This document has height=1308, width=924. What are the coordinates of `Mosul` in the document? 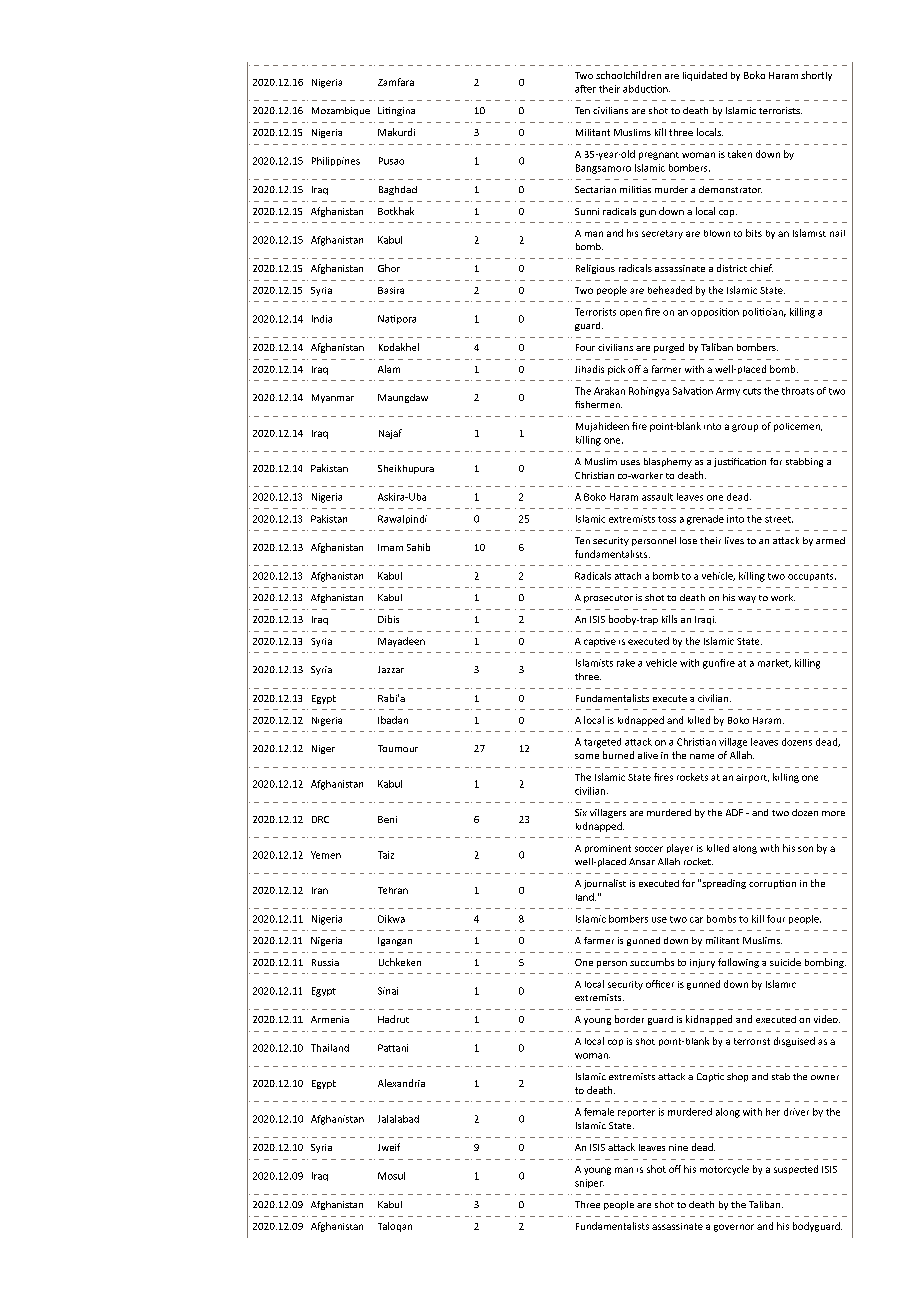 It's located at (391, 1176).
